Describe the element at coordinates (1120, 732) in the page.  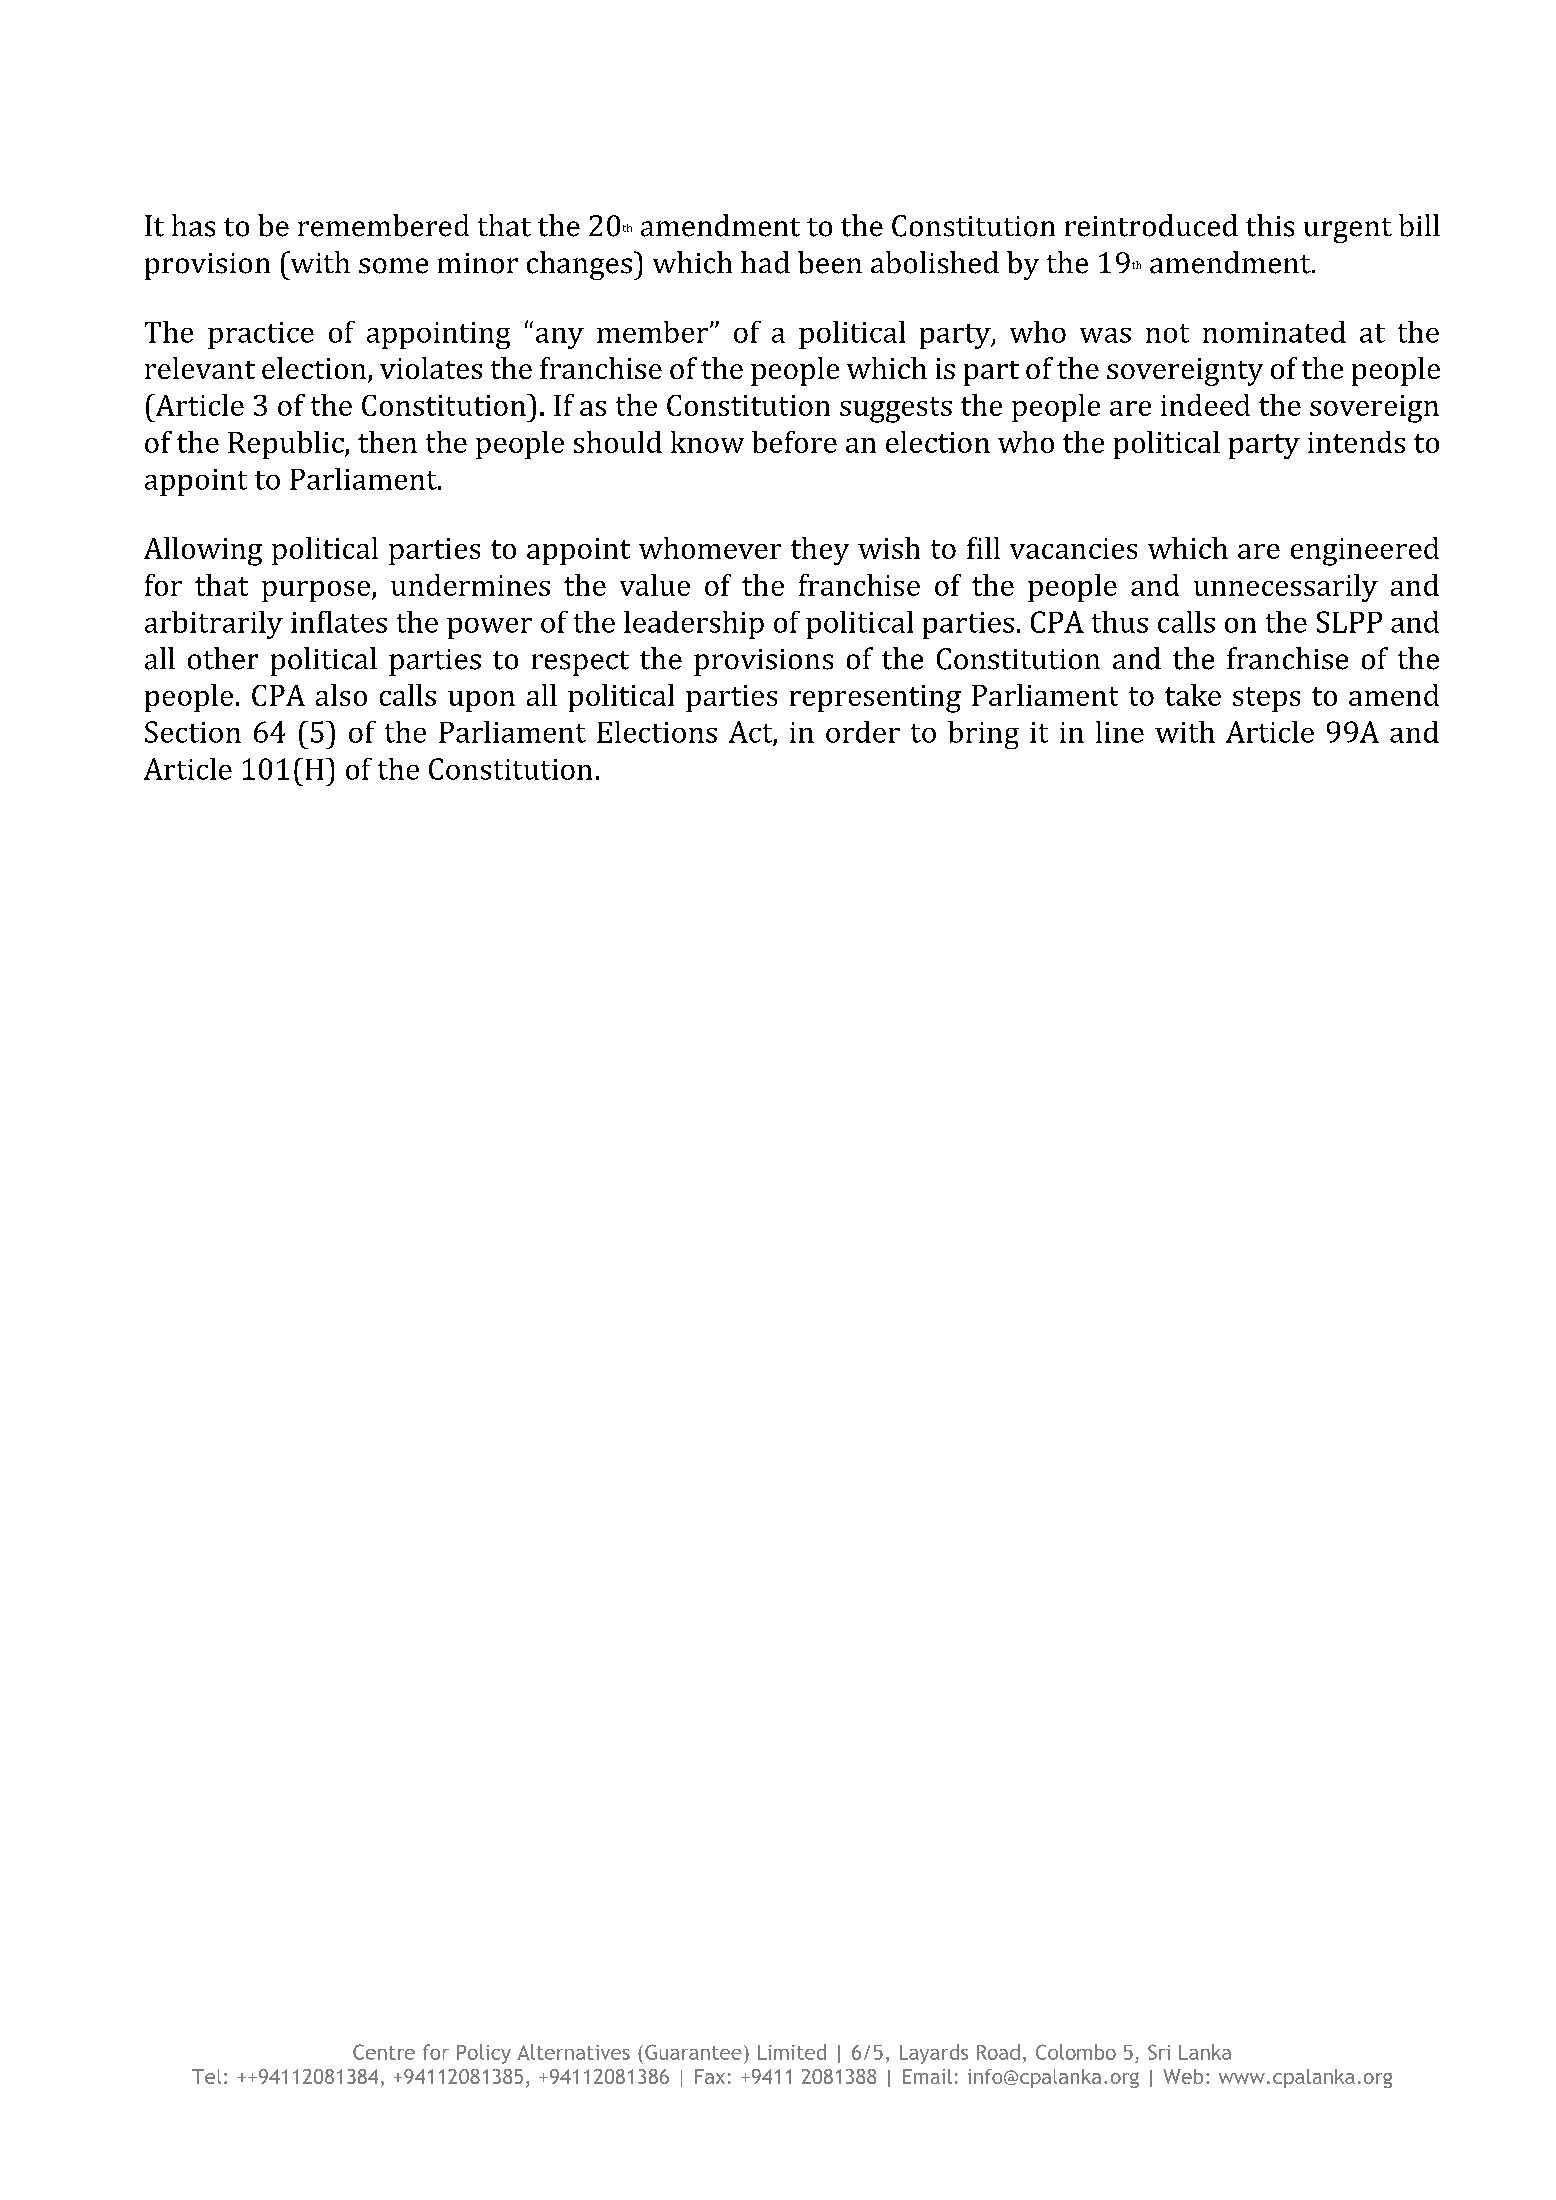
I see `line` at that location.
